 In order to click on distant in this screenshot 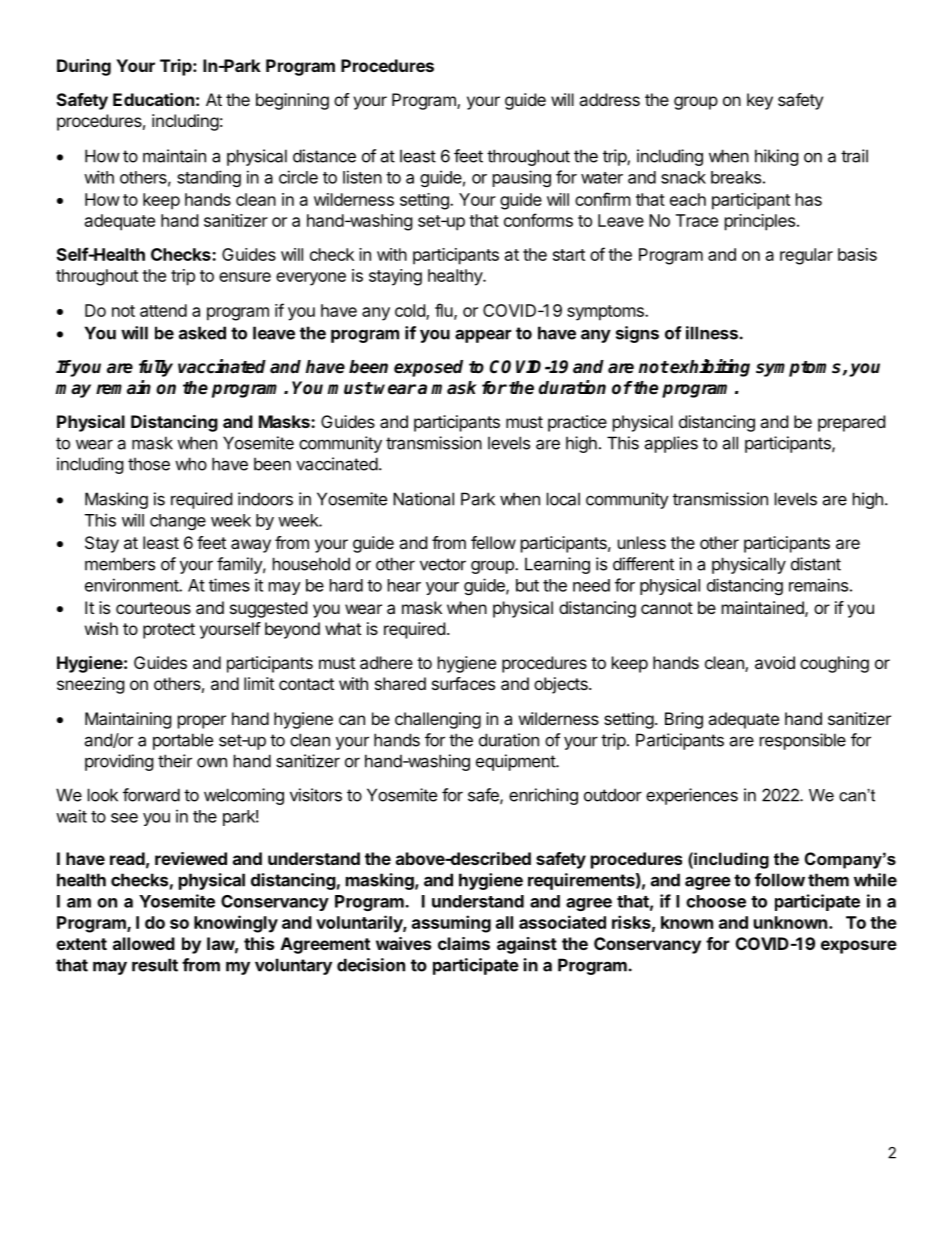, I will do `click(816, 564)`.
